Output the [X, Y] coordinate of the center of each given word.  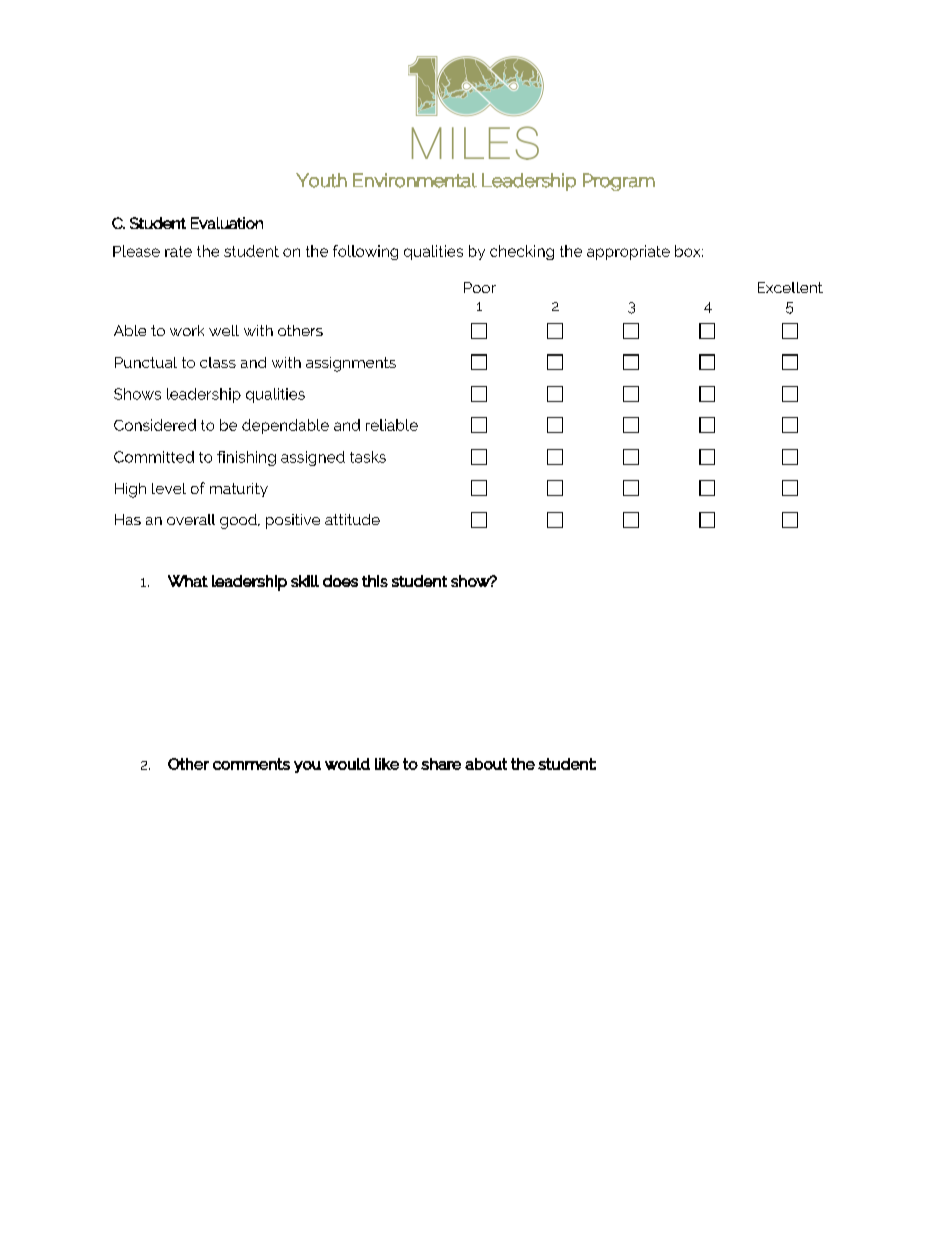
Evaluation [227, 223]
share [441, 764]
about [486, 764]
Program [619, 182]
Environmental [415, 180]
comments [251, 764]
